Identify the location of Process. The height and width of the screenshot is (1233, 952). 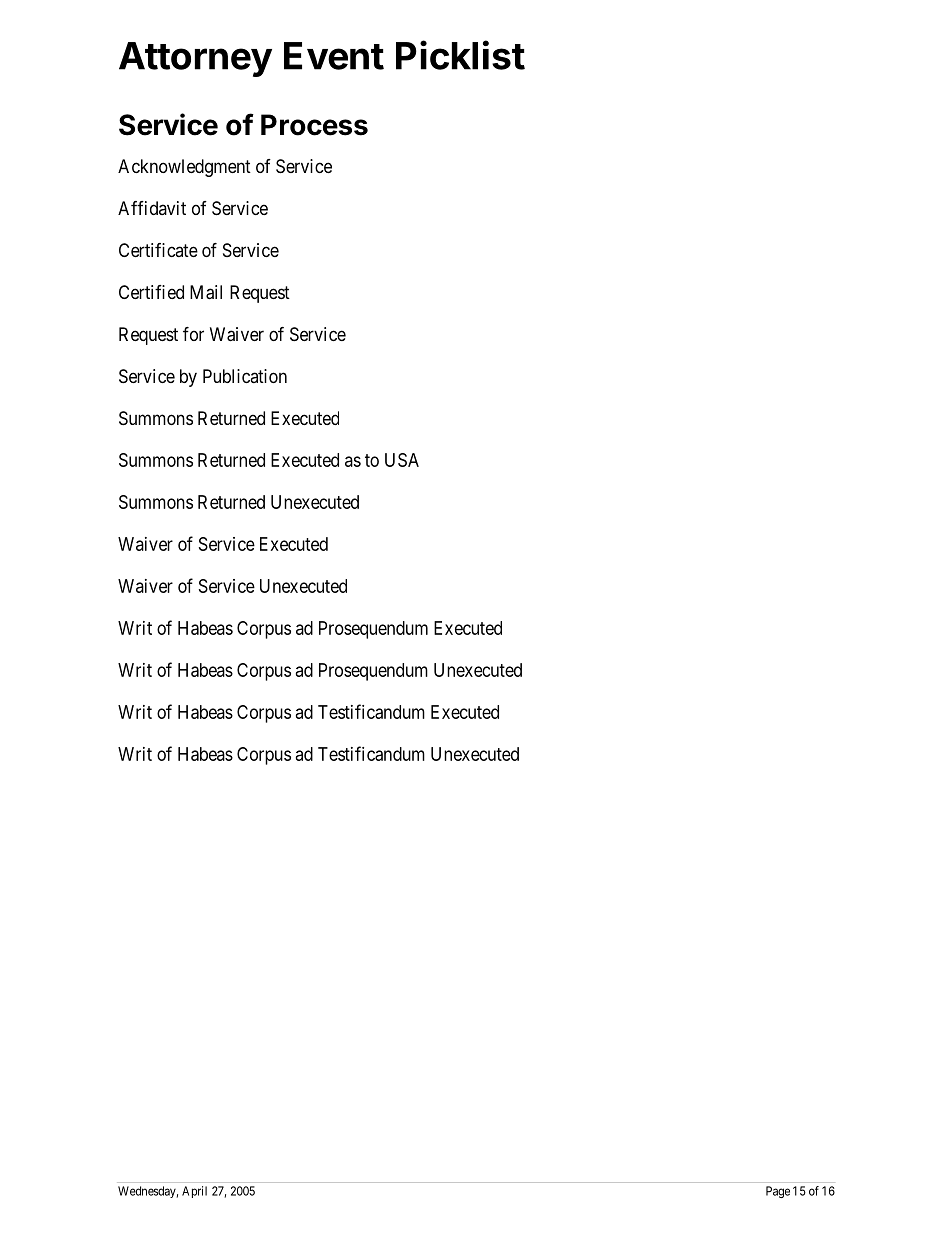
(314, 125).
